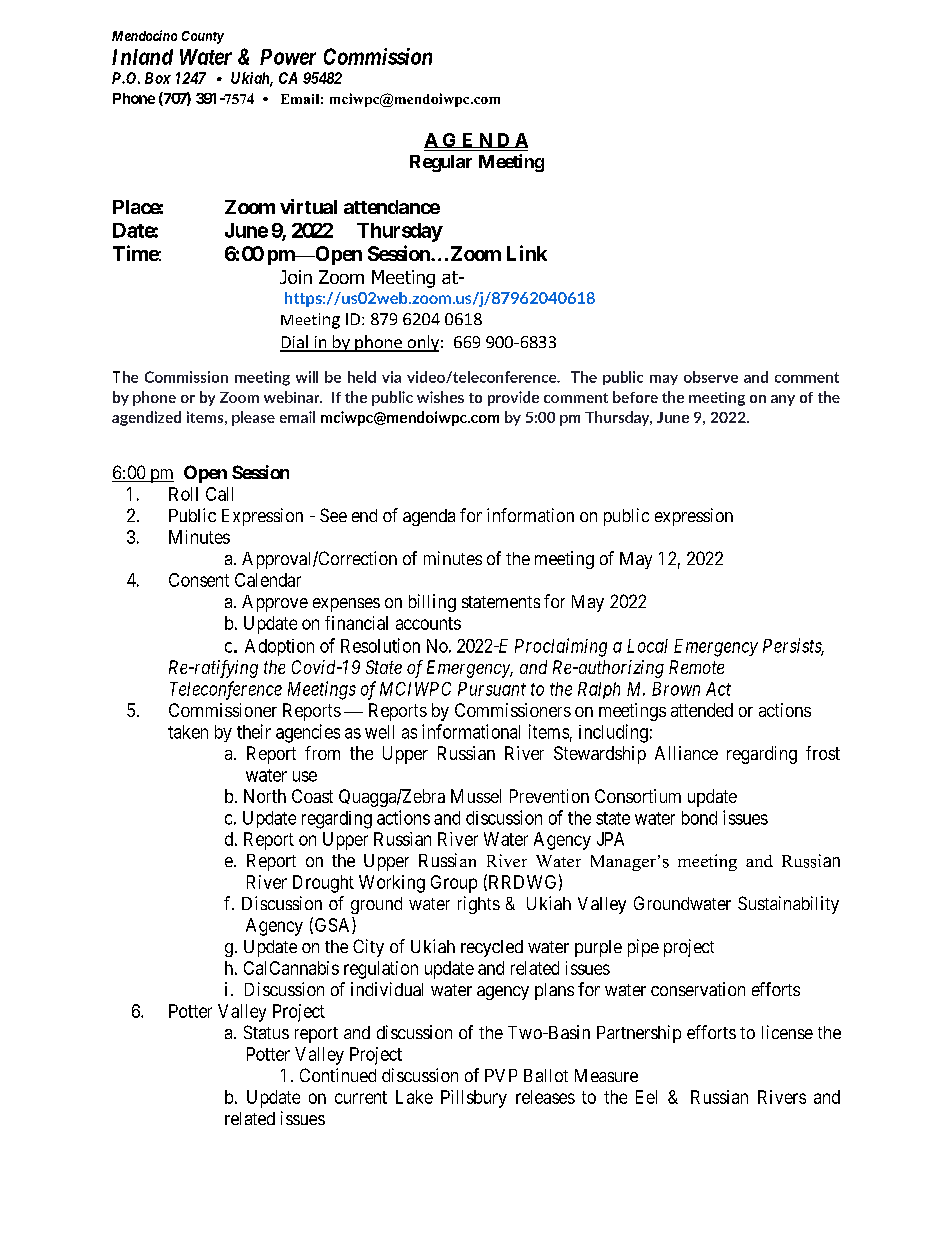  What do you see at coordinates (501, 1075) in the image?
I see `PVP` at bounding box center [501, 1075].
